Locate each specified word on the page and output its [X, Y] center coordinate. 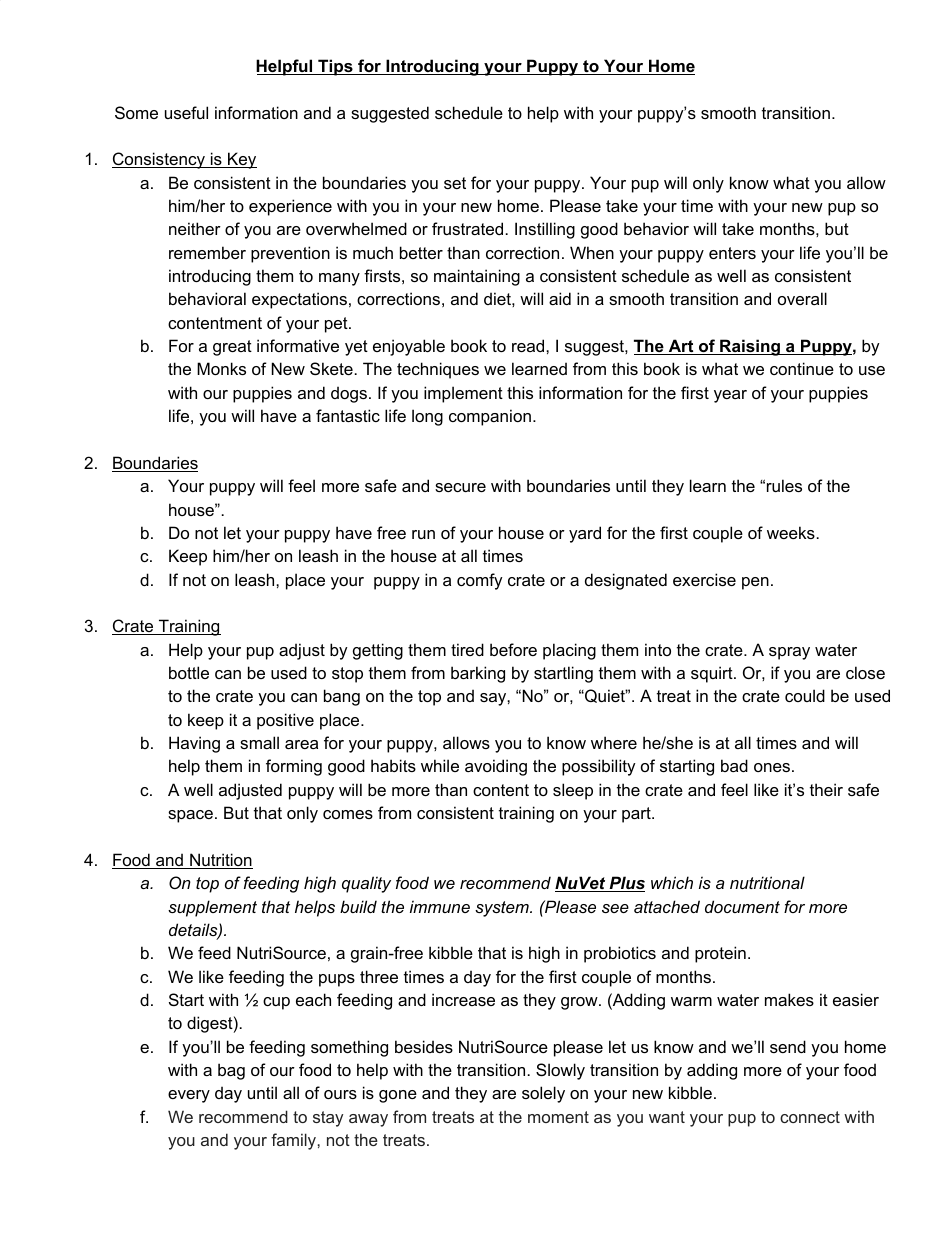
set [455, 183]
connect [810, 1117]
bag [231, 1071]
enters [732, 253]
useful [186, 112]
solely [543, 1094]
